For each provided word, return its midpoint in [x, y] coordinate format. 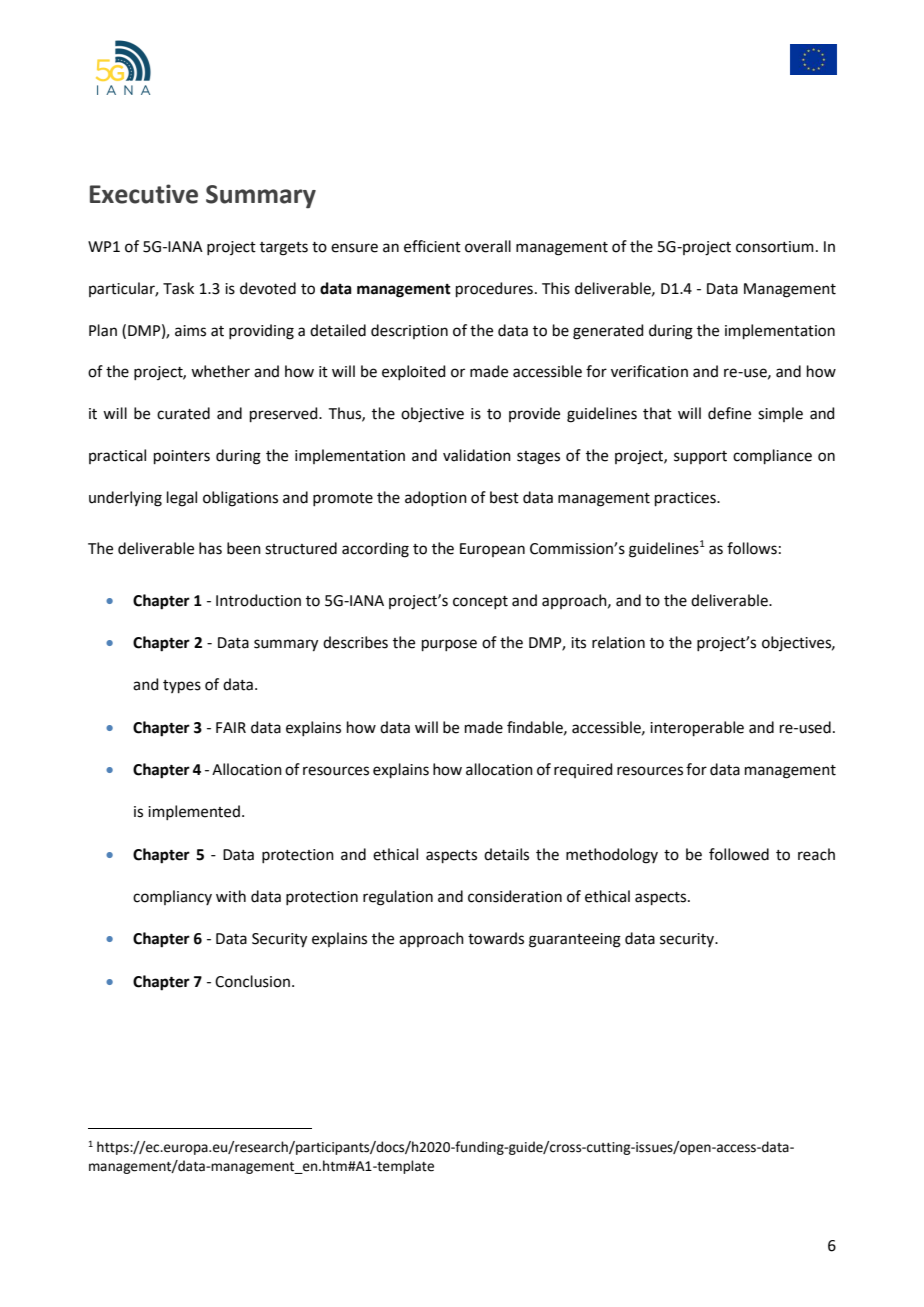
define [729, 413]
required [583, 770]
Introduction [258, 600]
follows [752, 548]
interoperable [697, 728]
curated [183, 413]
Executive [144, 194]
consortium [775, 247]
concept [480, 602]
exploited [414, 372]
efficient [432, 246]
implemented [194, 812]
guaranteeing [575, 940]
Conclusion [252, 981]
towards [496, 938]
